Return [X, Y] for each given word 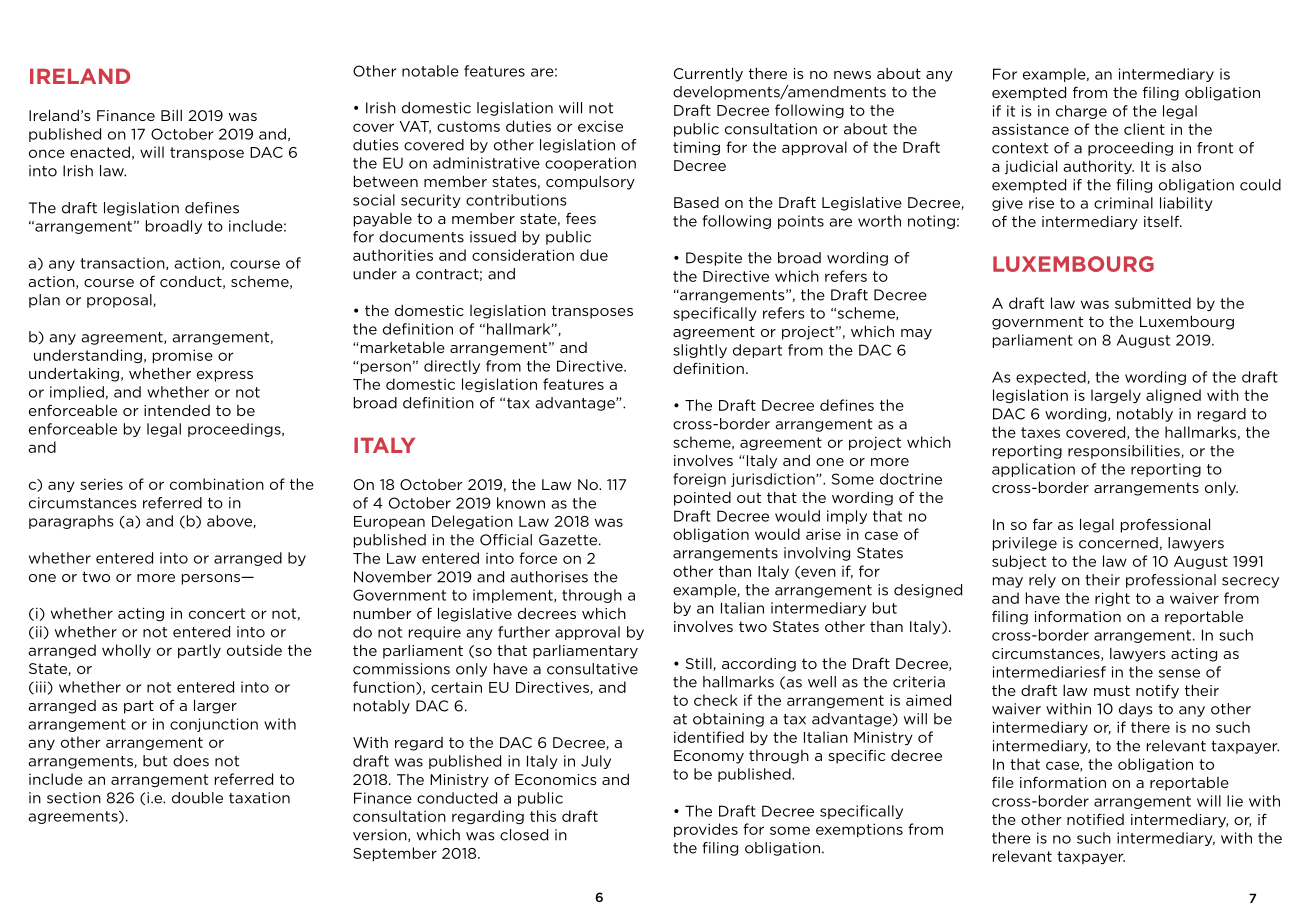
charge [1081, 112]
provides [706, 830]
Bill [171, 115]
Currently [708, 74]
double [197, 798]
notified [1095, 819]
